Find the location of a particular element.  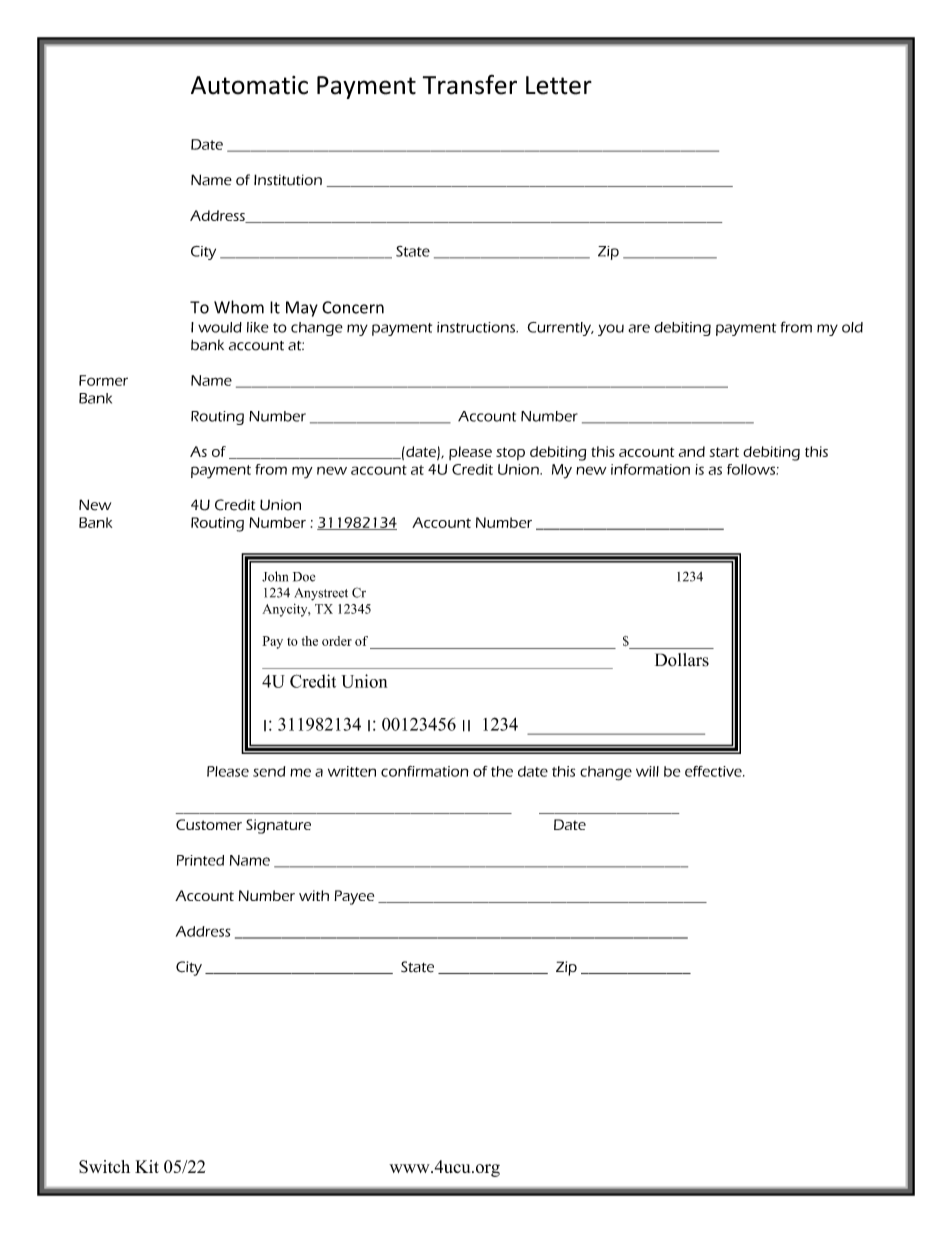

Transfer is located at coordinates (470, 85).
